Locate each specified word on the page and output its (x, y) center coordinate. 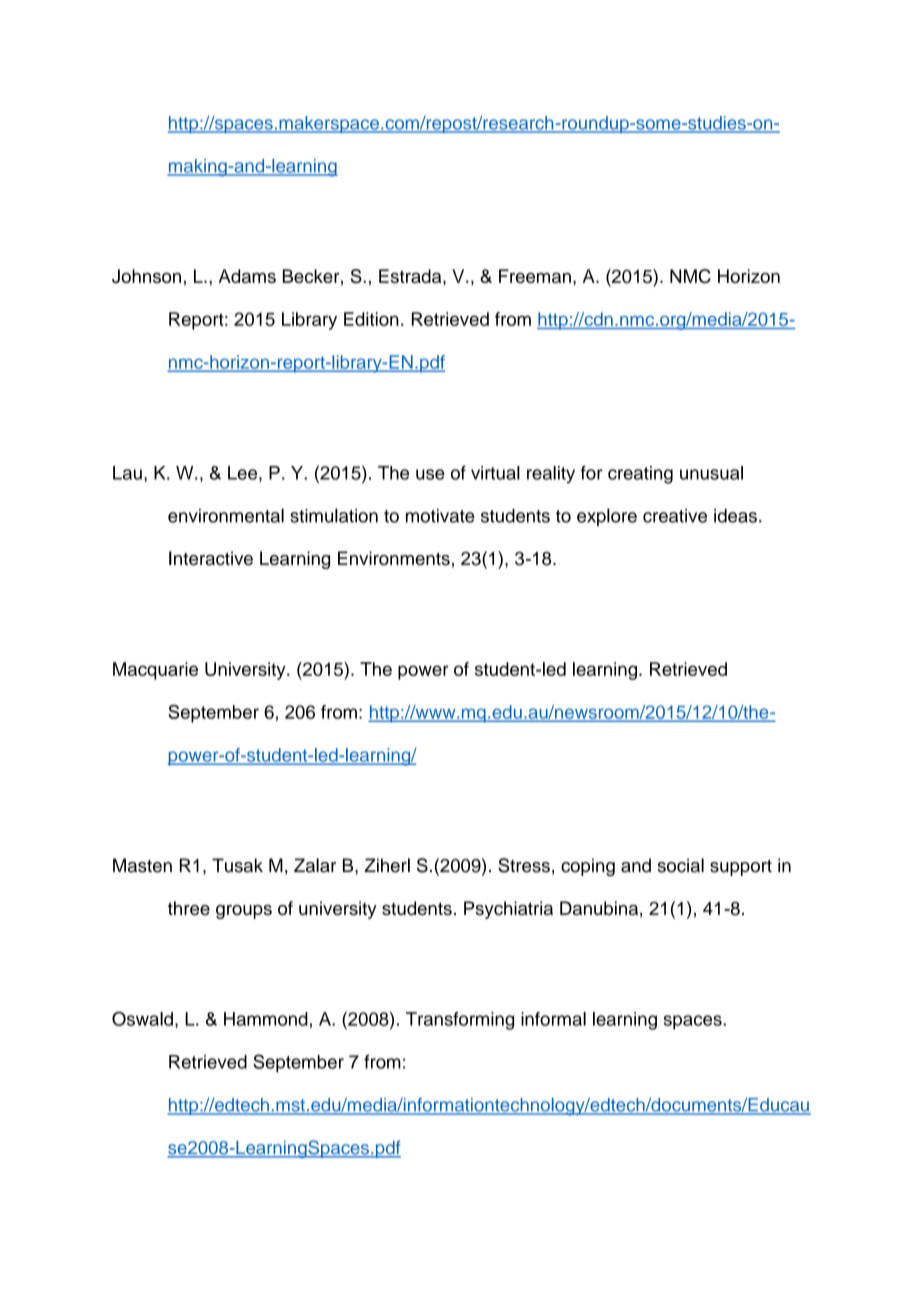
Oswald (142, 1018)
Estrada (411, 276)
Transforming (460, 1021)
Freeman (535, 276)
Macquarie (155, 671)
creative (675, 516)
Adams (247, 276)
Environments (394, 558)
